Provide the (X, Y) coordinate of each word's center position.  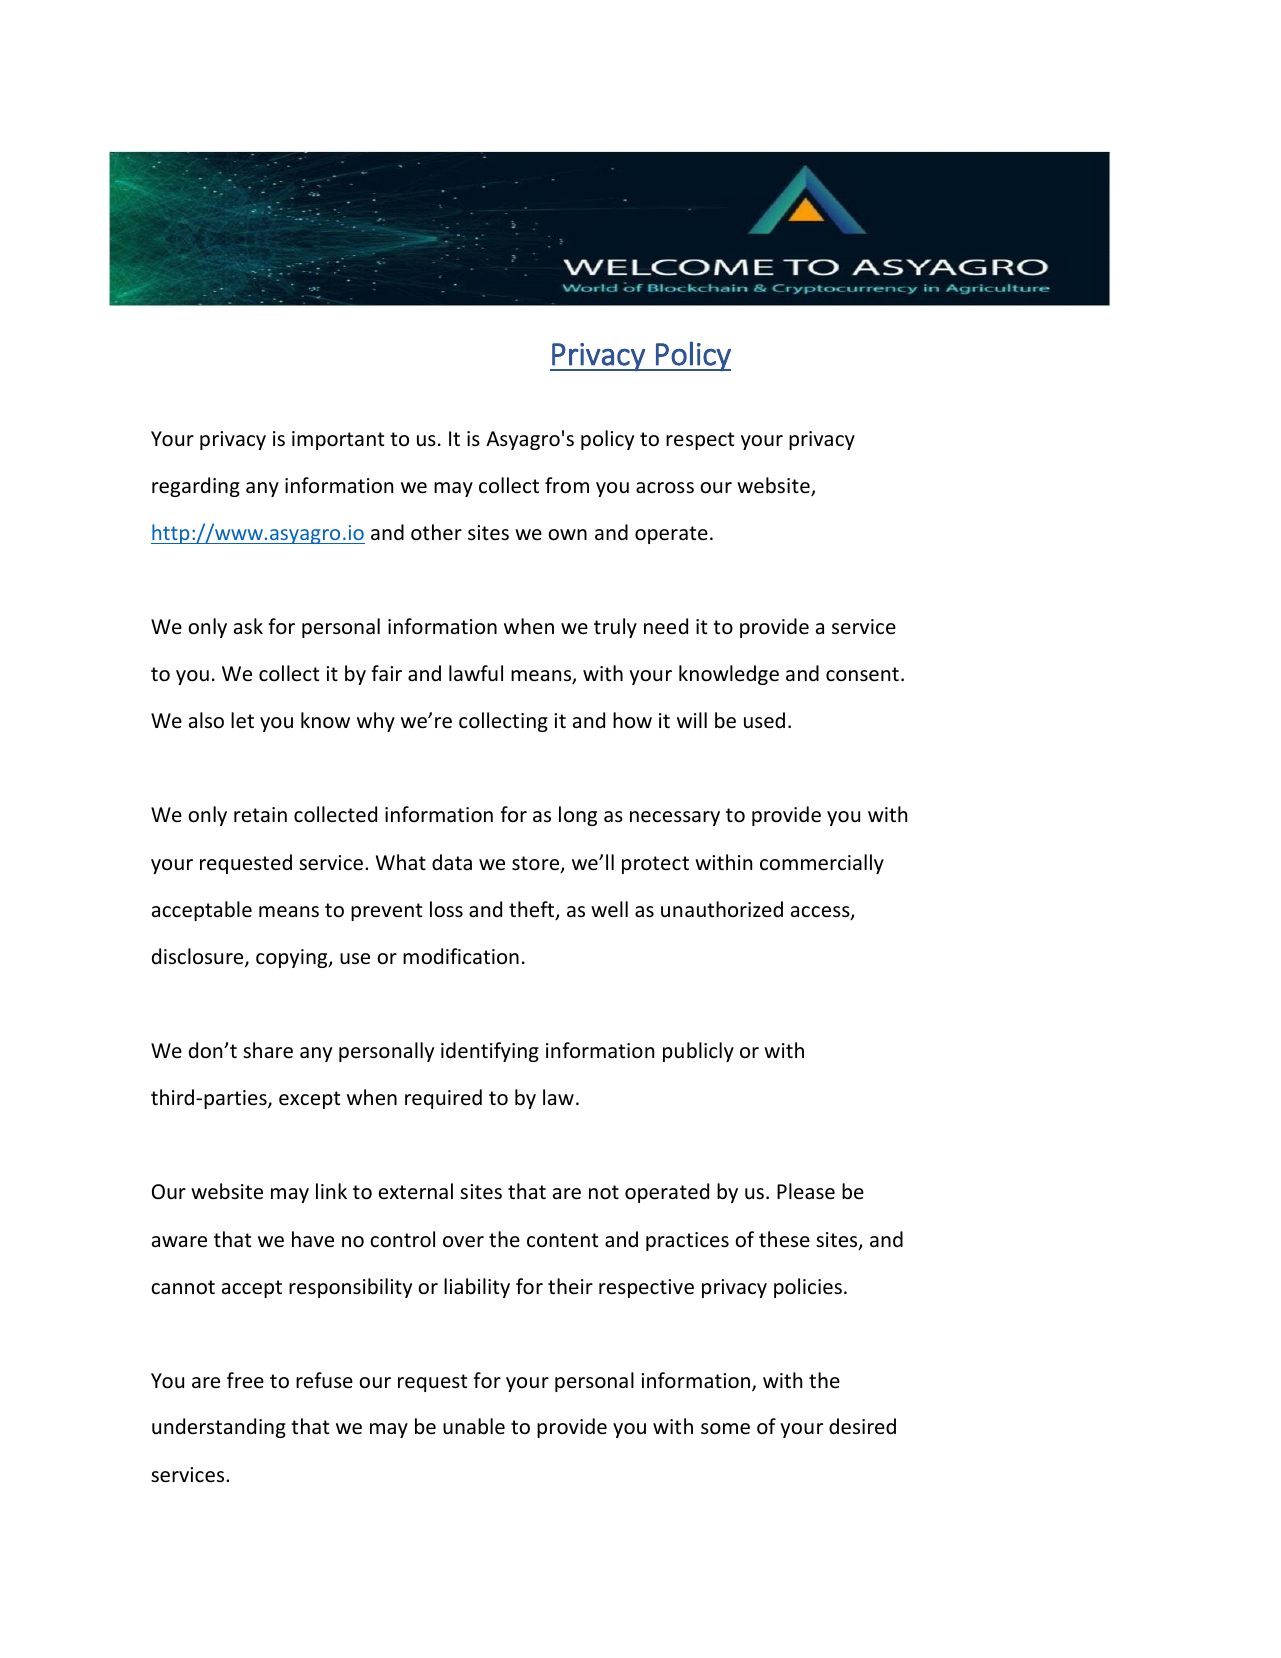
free (245, 1380)
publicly (698, 1052)
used (764, 720)
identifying (490, 1052)
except (309, 1100)
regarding (196, 487)
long (578, 816)
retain (260, 815)
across (665, 487)
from (567, 485)
